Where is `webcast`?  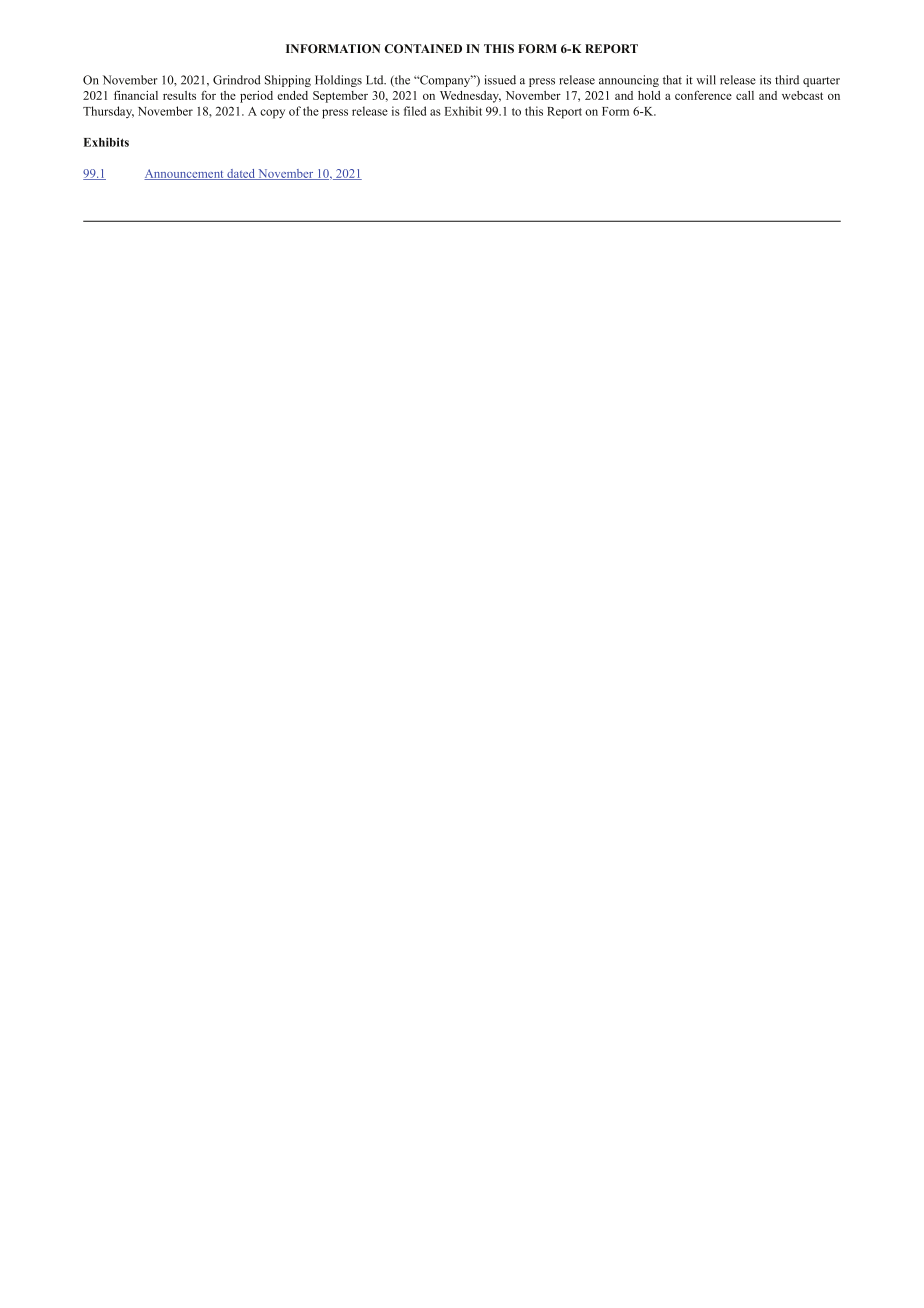 webcast is located at coordinates (802, 95).
